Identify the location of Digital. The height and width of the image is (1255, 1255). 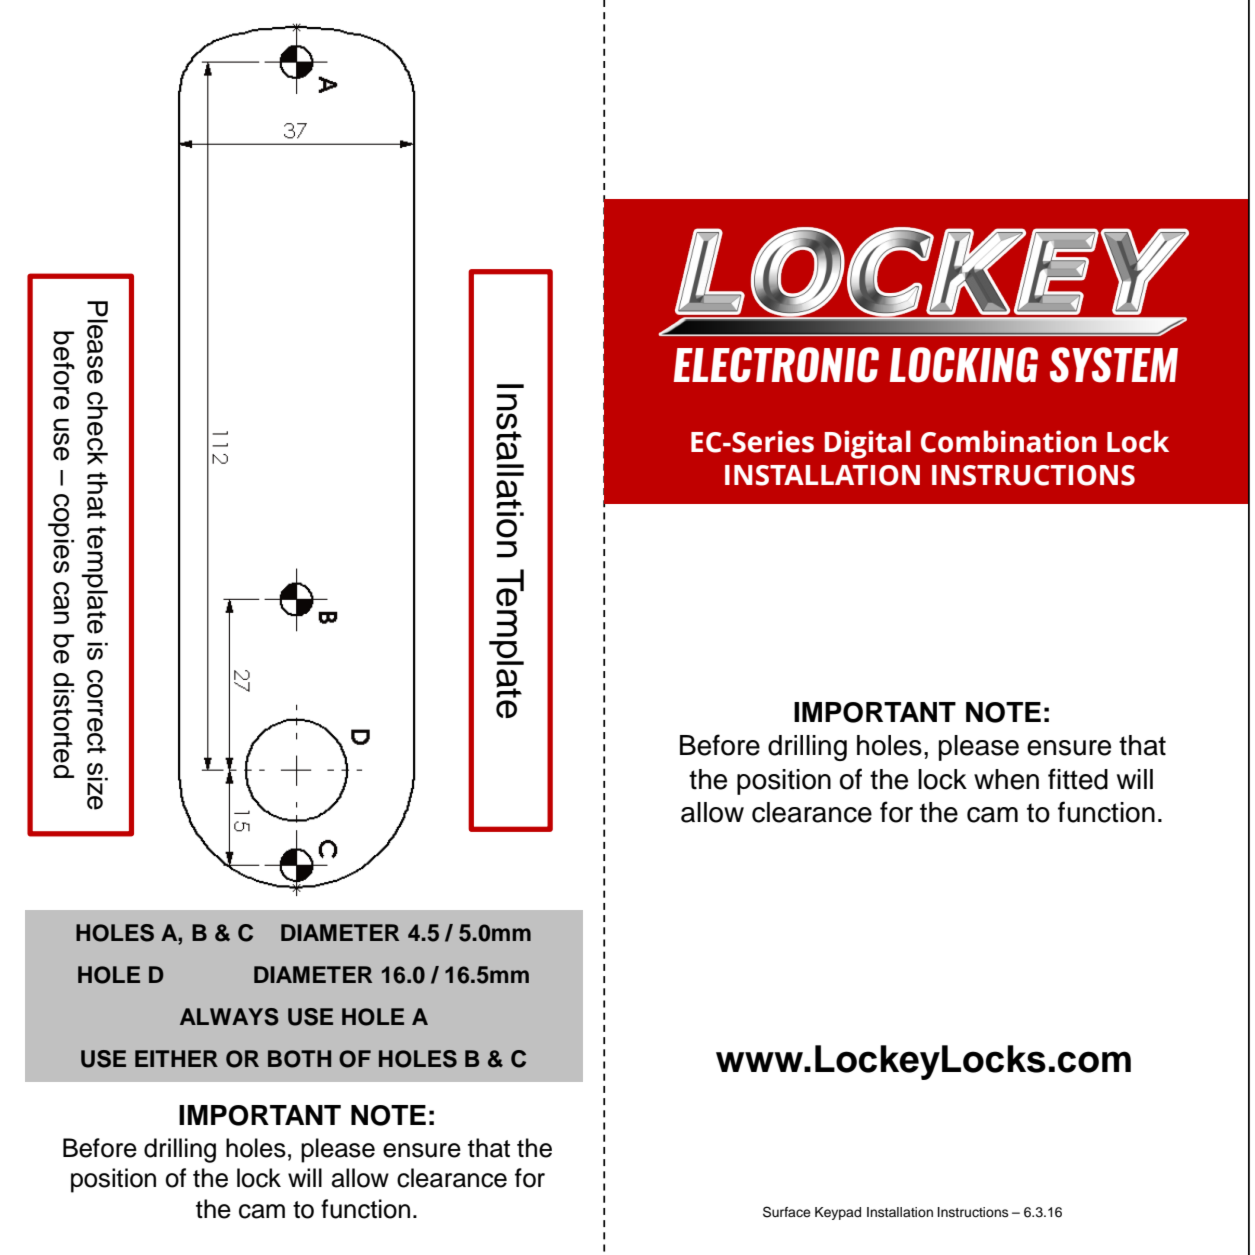
(867, 444).
